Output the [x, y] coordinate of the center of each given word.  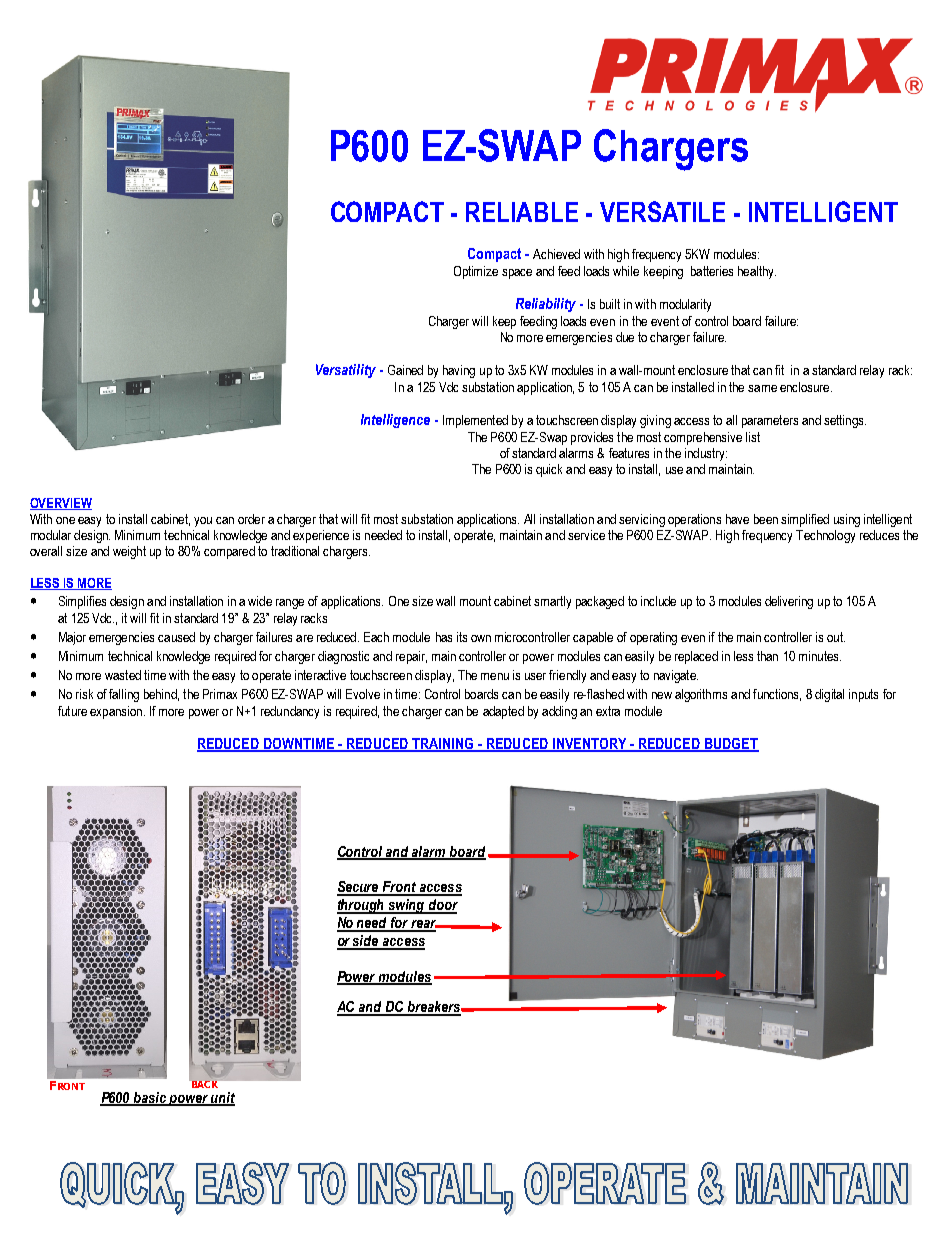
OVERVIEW [61, 504]
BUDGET [731, 745]
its [462, 637]
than [767, 656]
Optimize [476, 272]
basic [150, 1098]
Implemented [475, 421]
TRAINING [443, 745]
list [753, 437]
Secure [359, 888]
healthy [757, 272]
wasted [123, 675]
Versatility [346, 371]
